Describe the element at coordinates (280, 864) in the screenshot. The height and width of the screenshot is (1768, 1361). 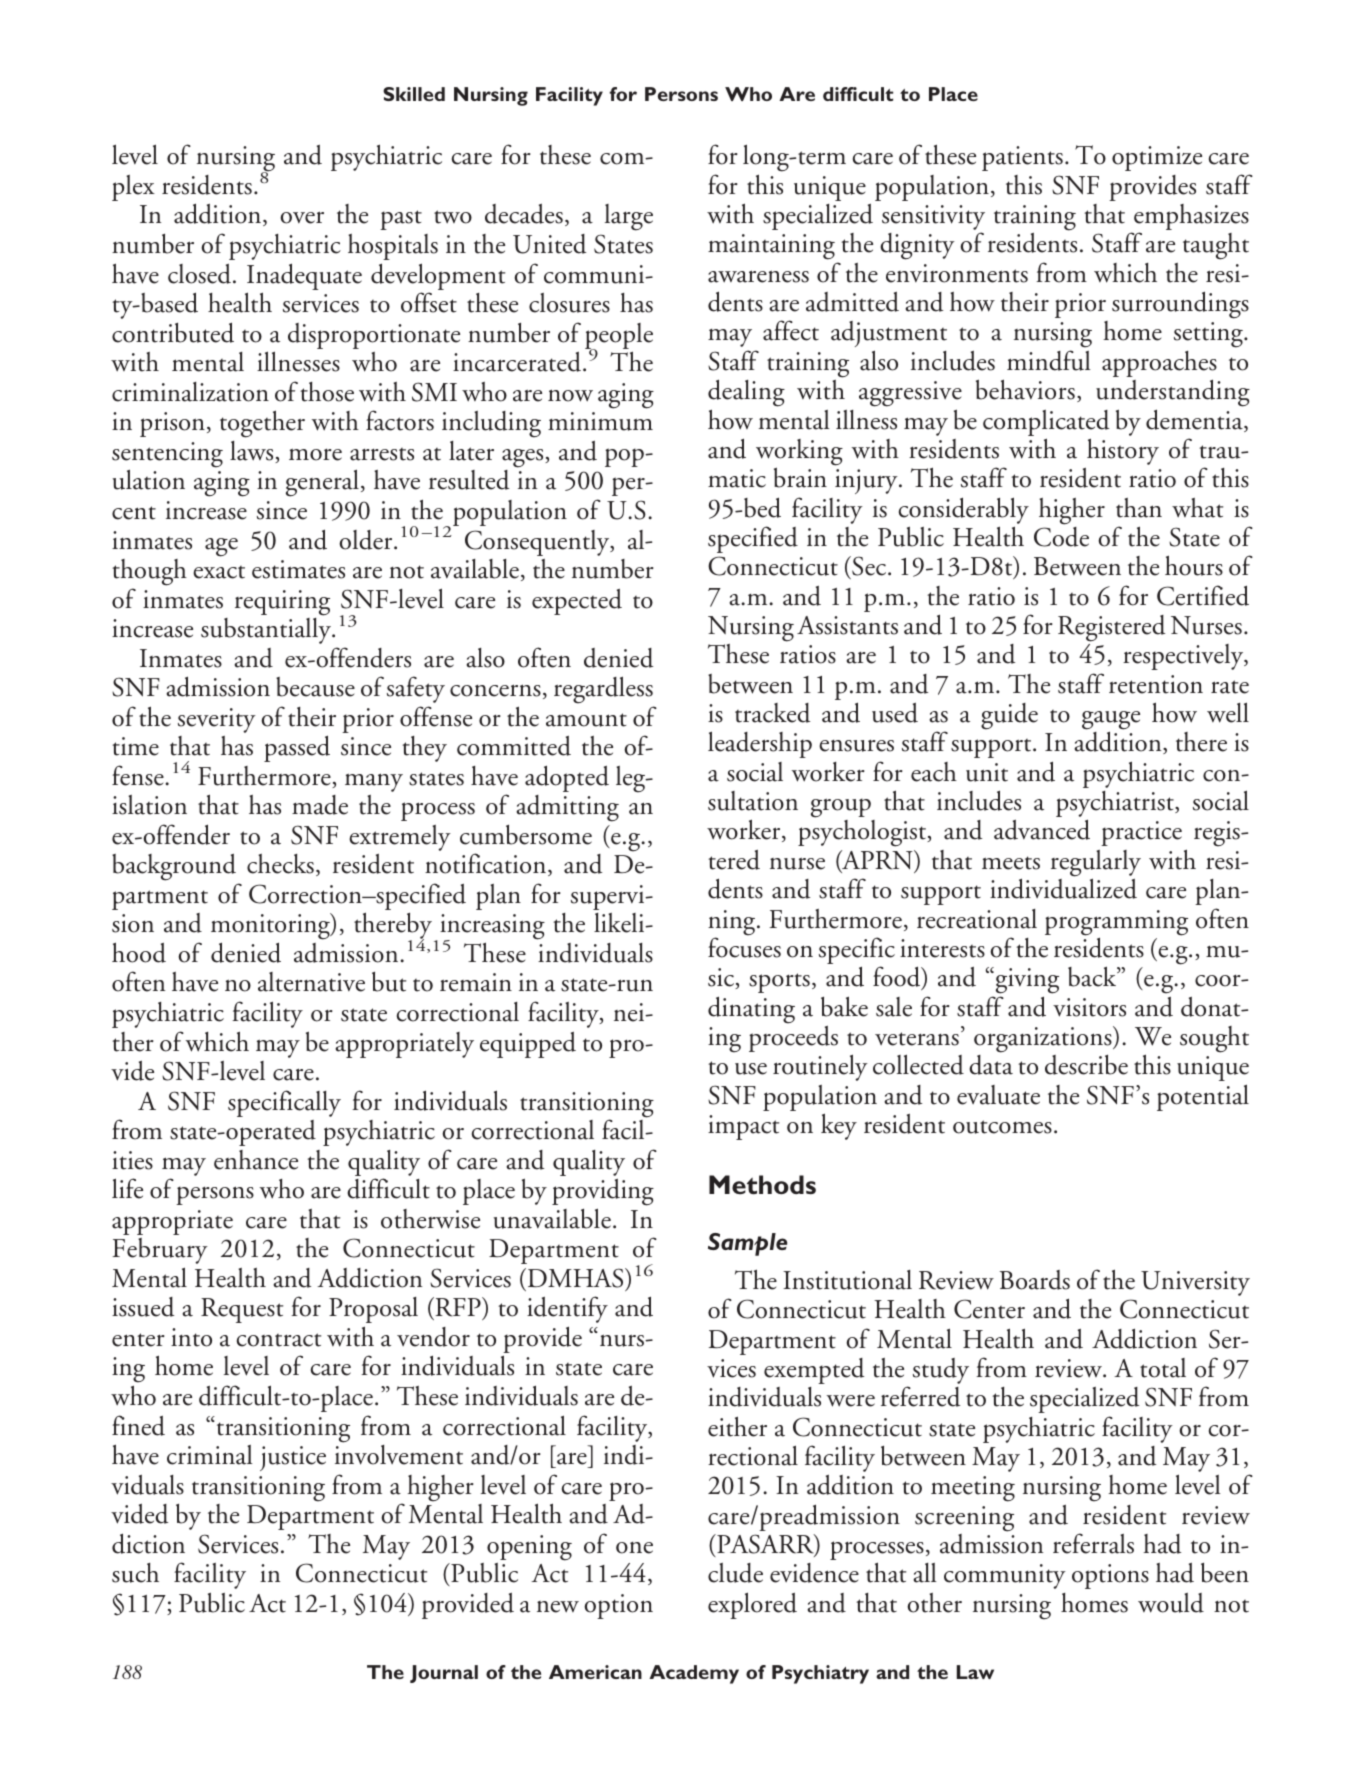
I see `checks` at that location.
